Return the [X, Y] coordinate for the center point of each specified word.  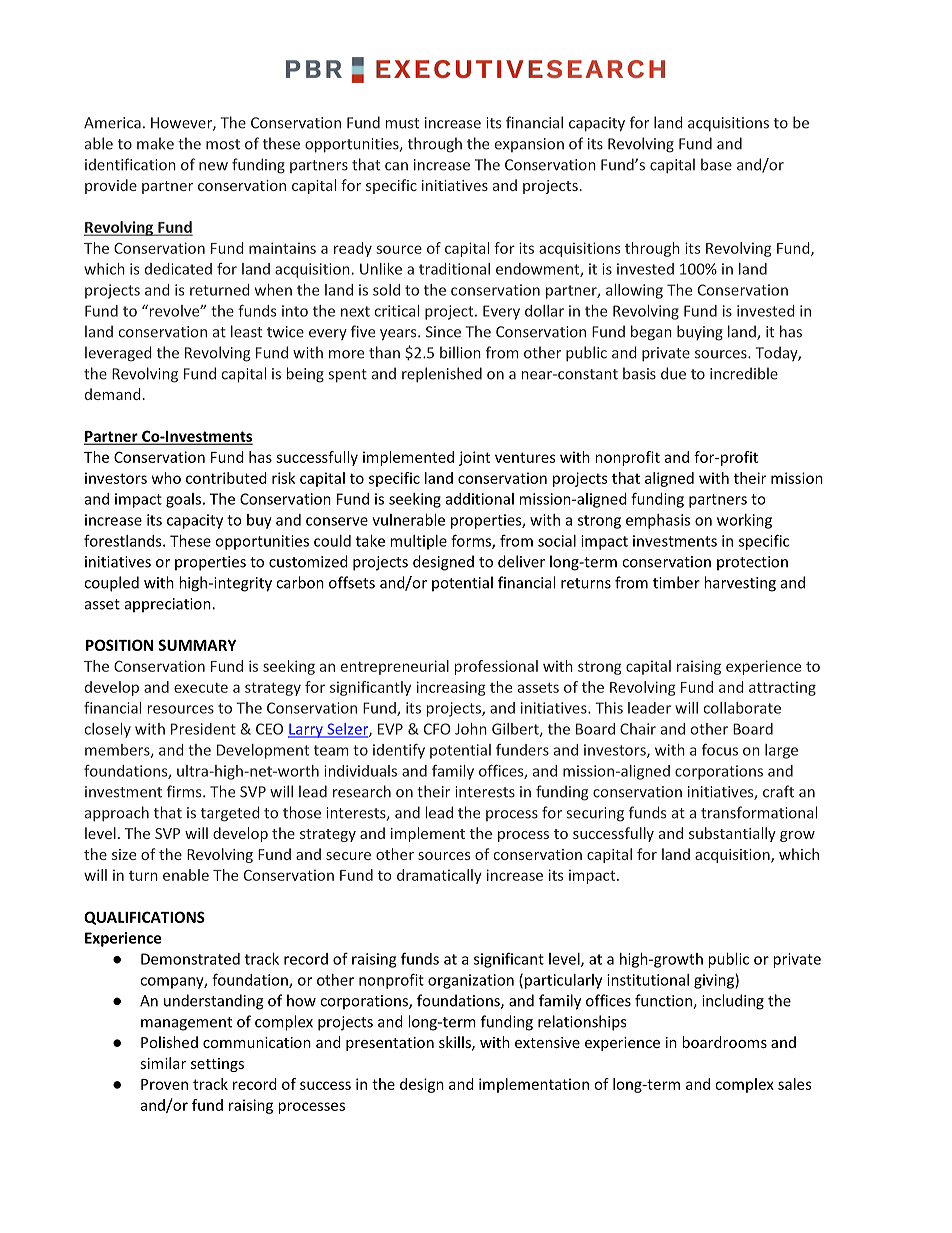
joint [474, 458]
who [166, 478]
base [716, 164]
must [402, 123]
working [744, 521]
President [203, 729]
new [213, 166]
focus [720, 750]
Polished [169, 1042]
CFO [437, 729]
